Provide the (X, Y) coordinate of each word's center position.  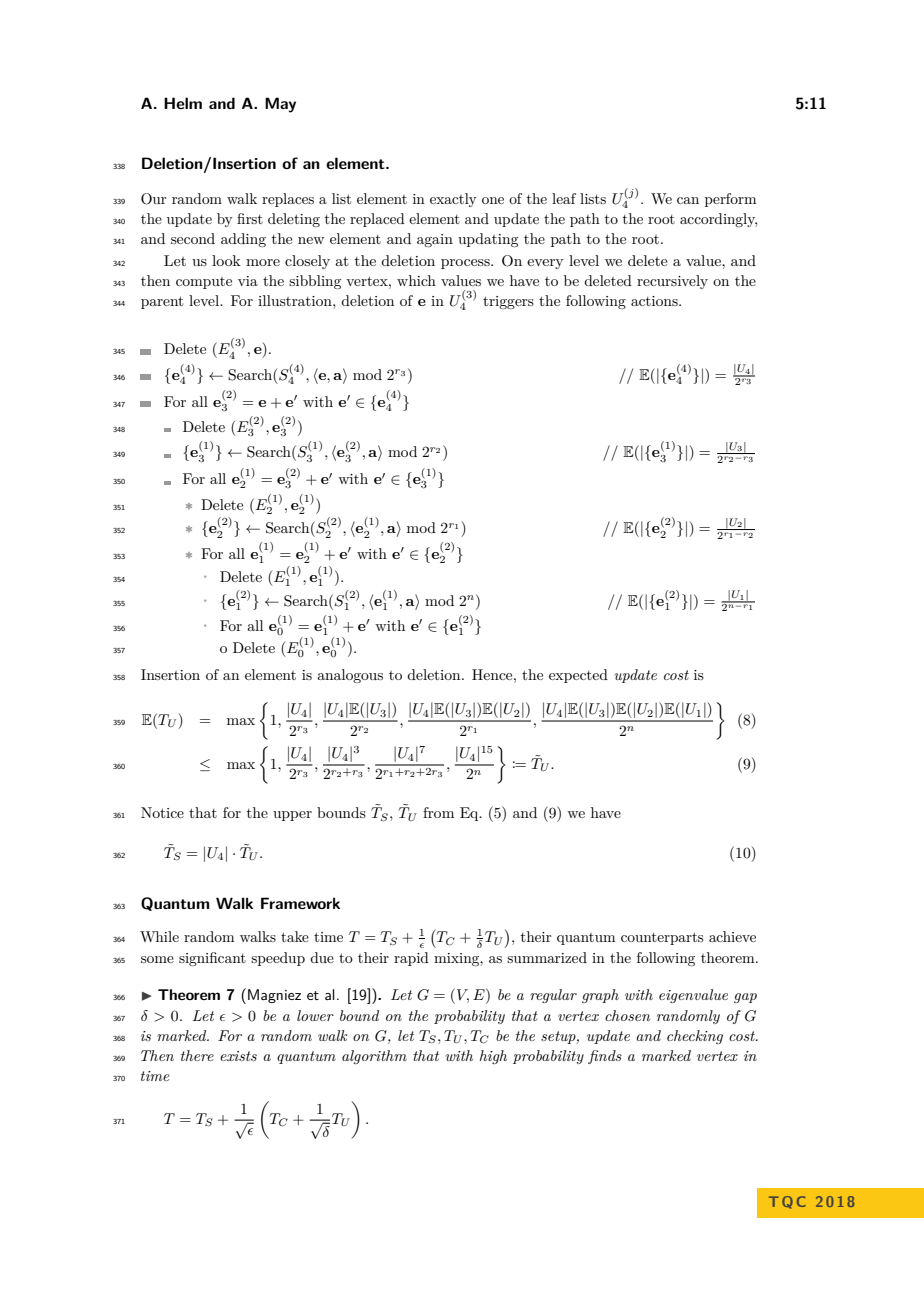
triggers (508, 302)
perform (730, 200)
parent (162, 302)
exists (238, 1056)
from (438, 812)
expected (578, 676)
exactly (453, 200)
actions (655, 301)
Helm (183, 103)
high (493, 1057)
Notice (162, 812)
